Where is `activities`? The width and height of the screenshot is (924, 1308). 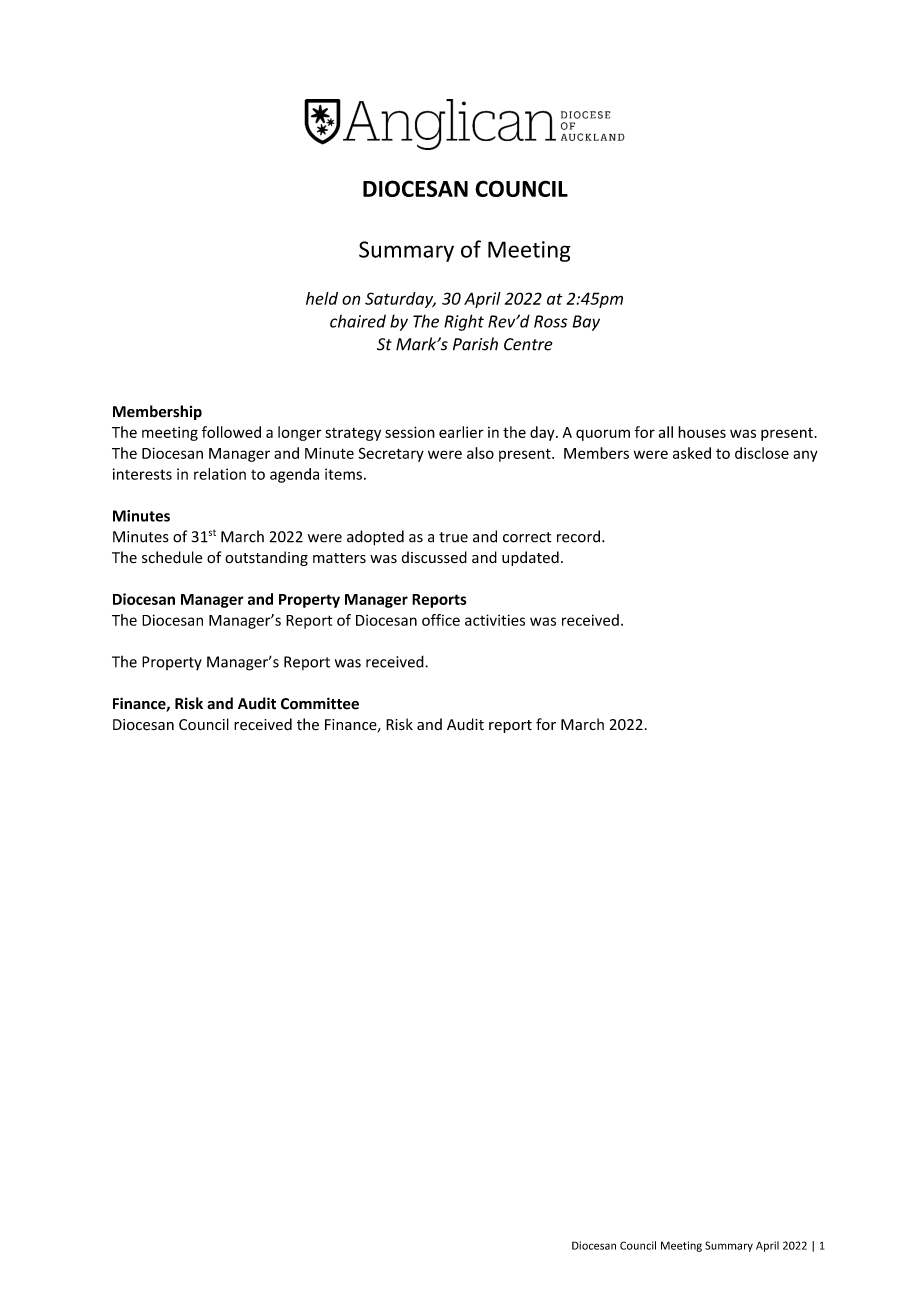 activities is located at coordinates (495, 620).
